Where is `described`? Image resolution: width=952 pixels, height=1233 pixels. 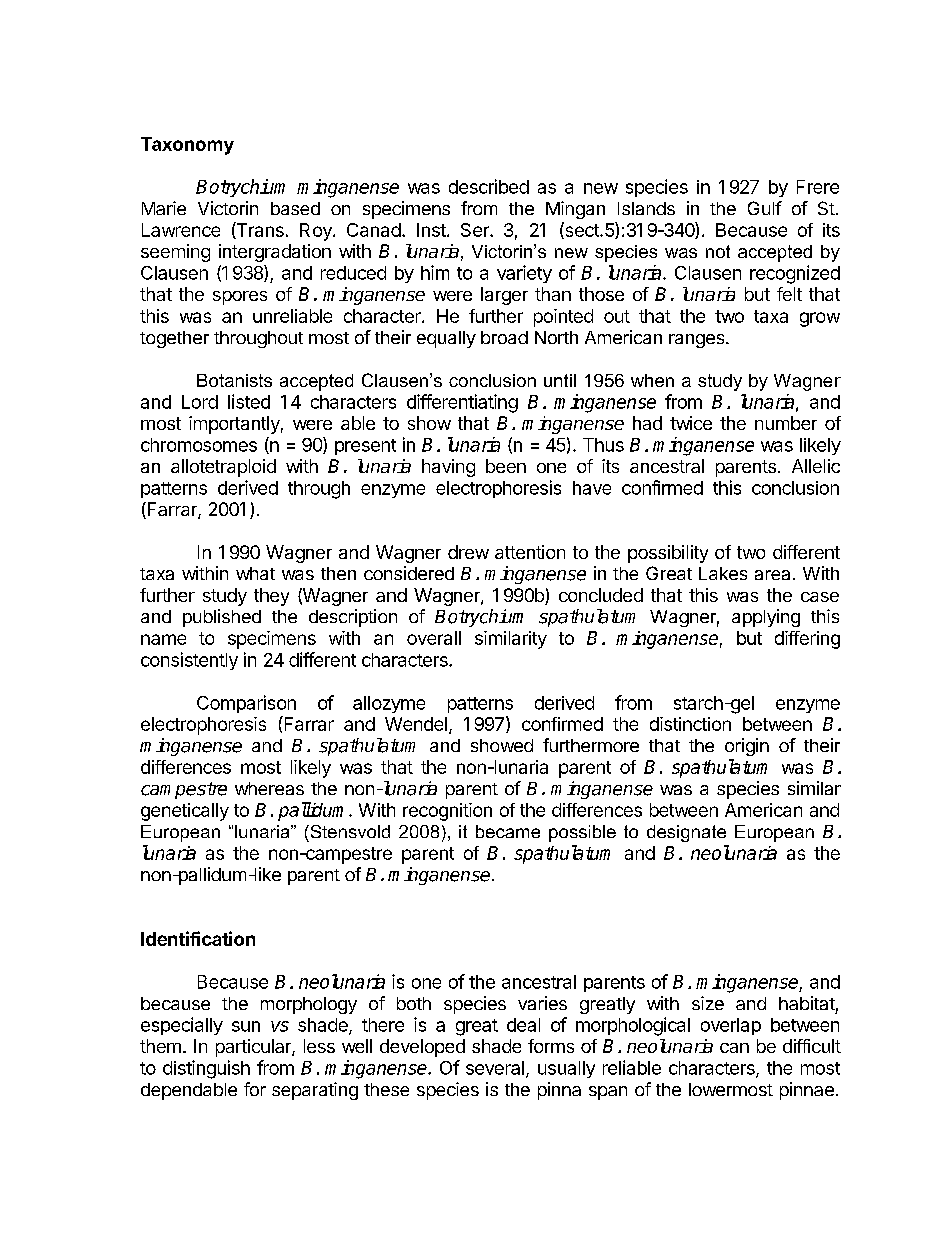 described is located at coordinates (489, 186).
